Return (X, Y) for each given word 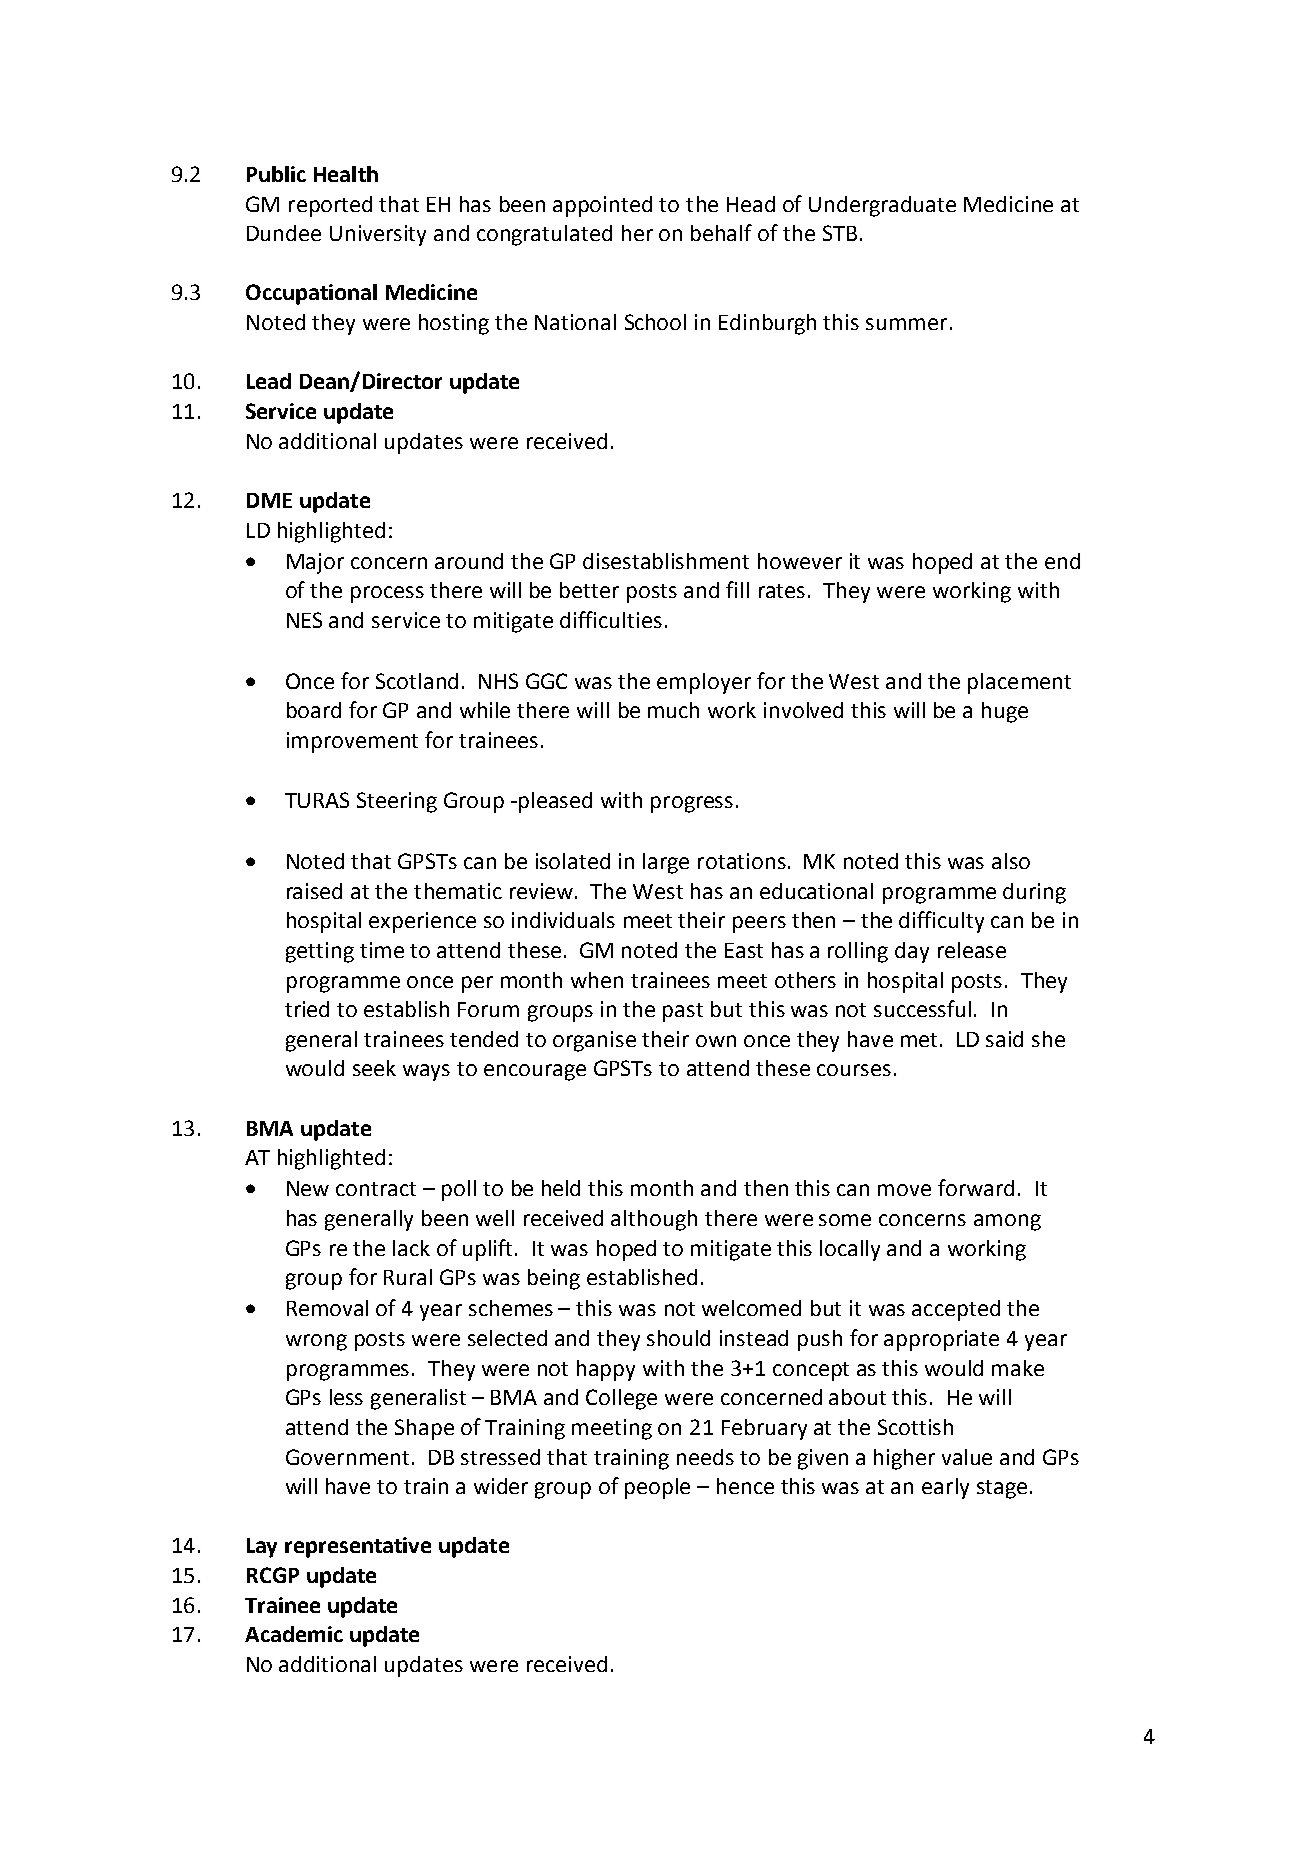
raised (314, 891)
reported (330, 206)
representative (358, 1547)
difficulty (941, 922)
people (657, 1488)
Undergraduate (882, 206)
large (666, 863)
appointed (602, 206)
